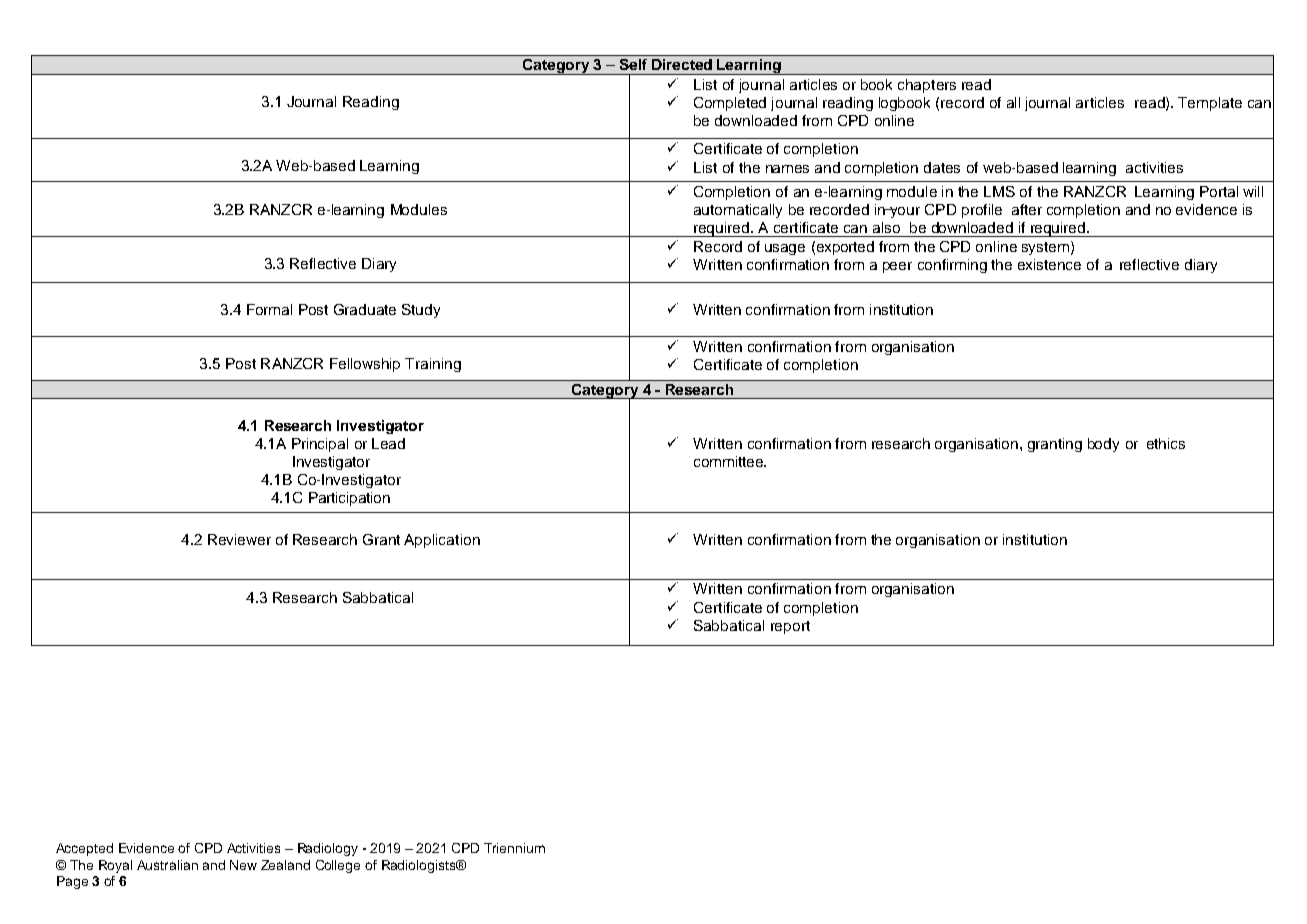  What do you see at coordinates (1103, 445) in the screenshot?
I see `body` at bounding box center [1103, 445].
